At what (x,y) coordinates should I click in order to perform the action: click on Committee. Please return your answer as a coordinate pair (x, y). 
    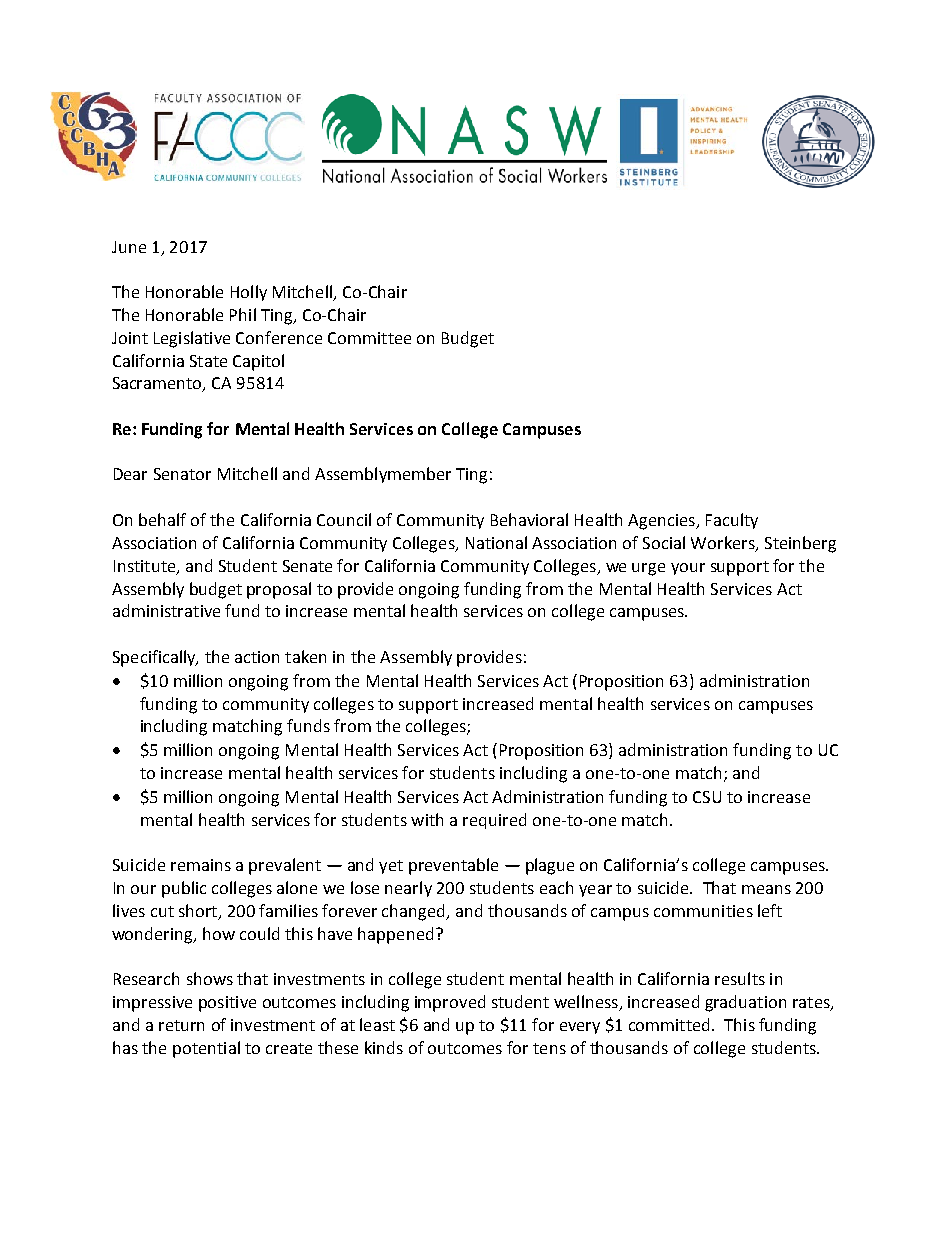
    Looking at the image, I should click on (369, 338).
